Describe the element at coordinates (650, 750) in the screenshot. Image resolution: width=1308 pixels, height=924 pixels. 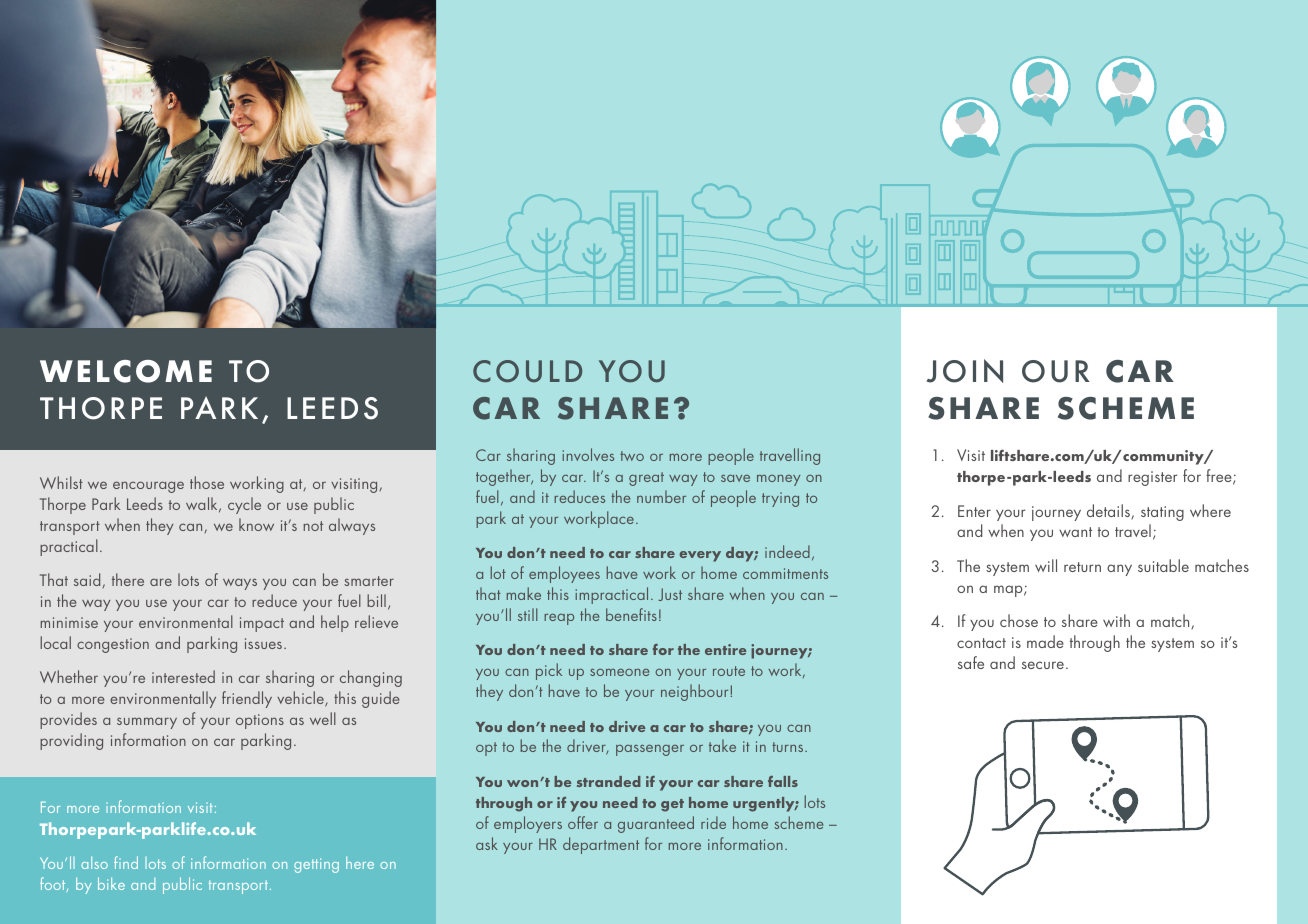
I see `passenger` at that location.
